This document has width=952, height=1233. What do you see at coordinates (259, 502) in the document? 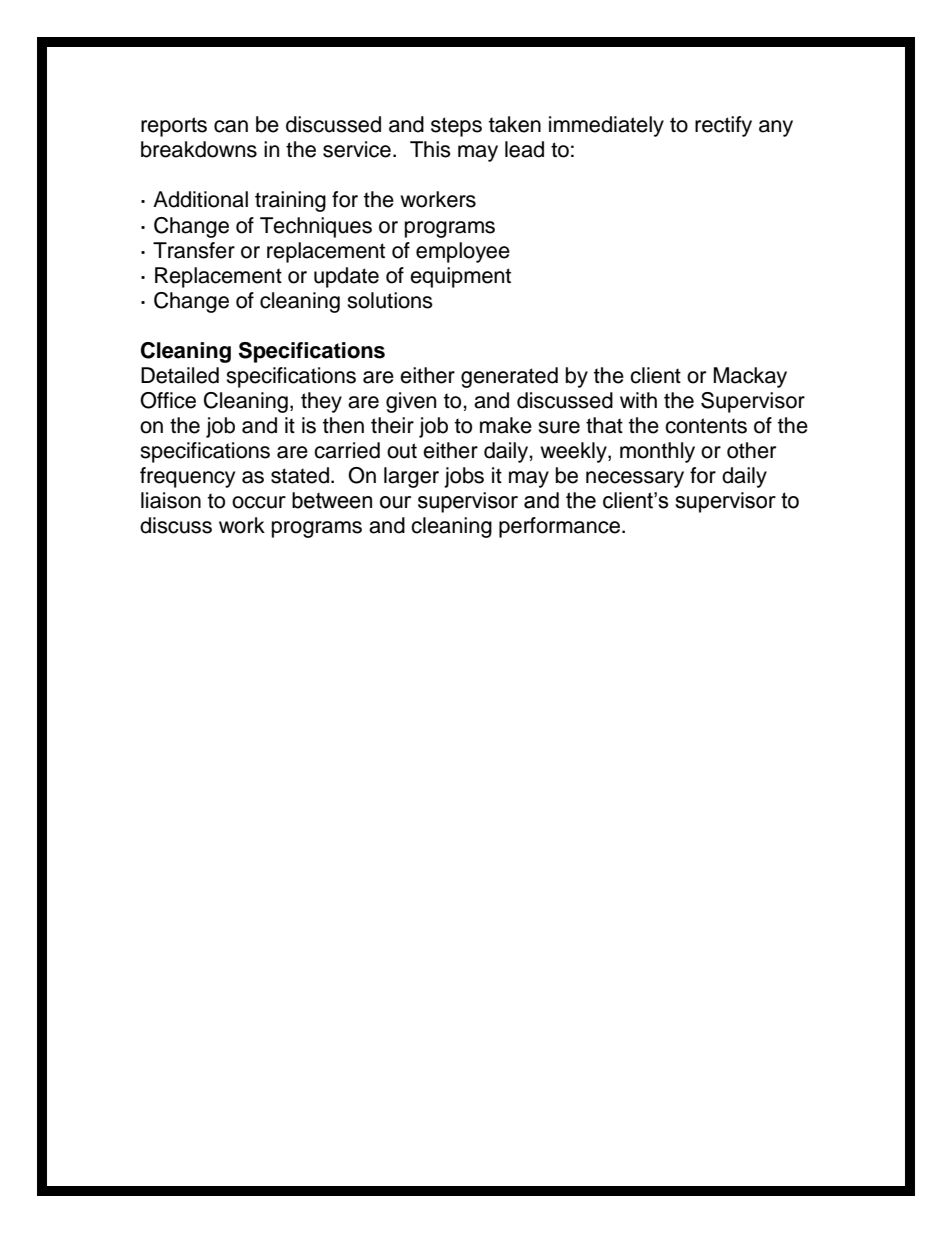
I see `occur` at bounding box center [259, 502].
